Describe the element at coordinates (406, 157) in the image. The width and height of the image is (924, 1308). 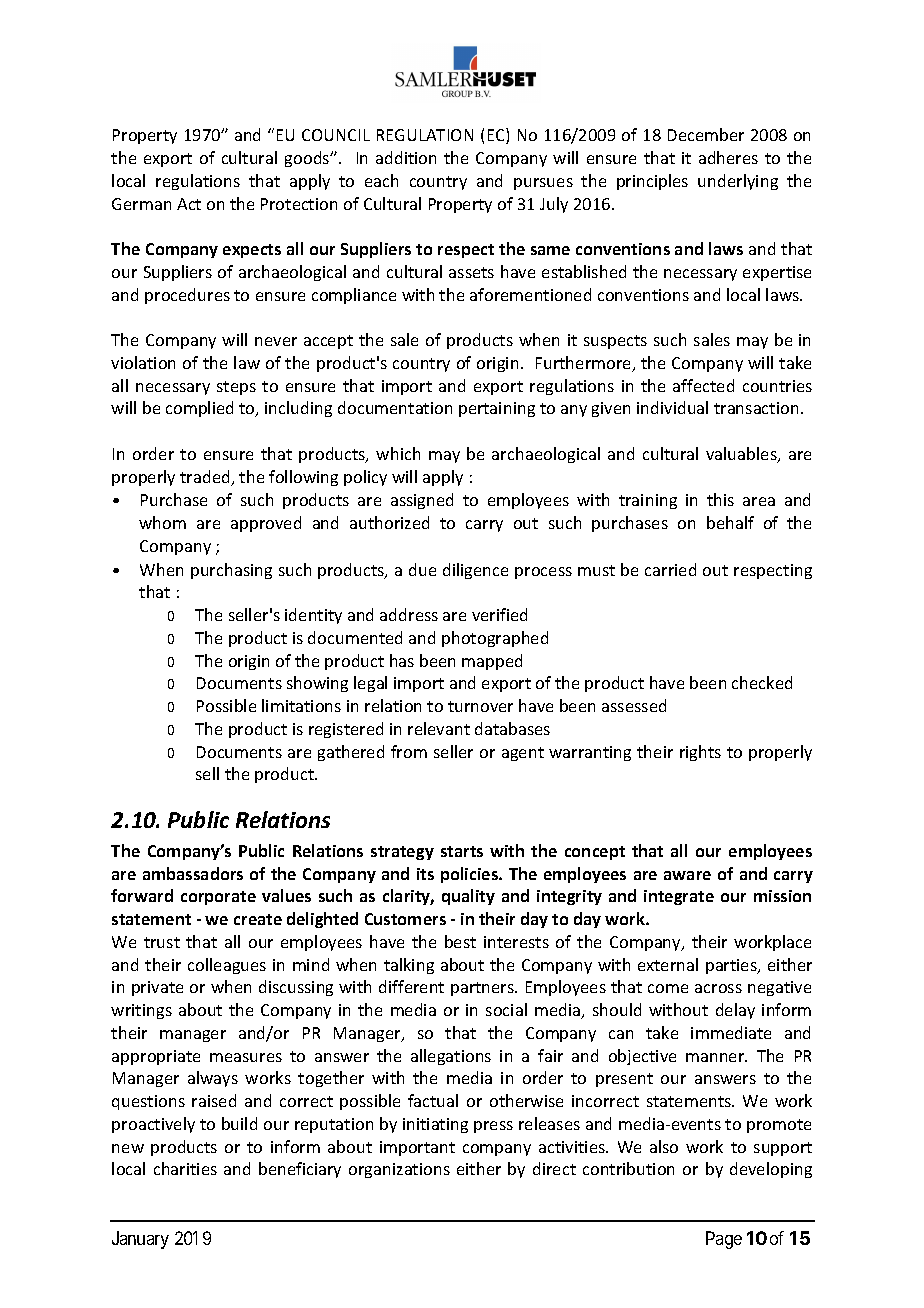
I see `addition` at that location.
